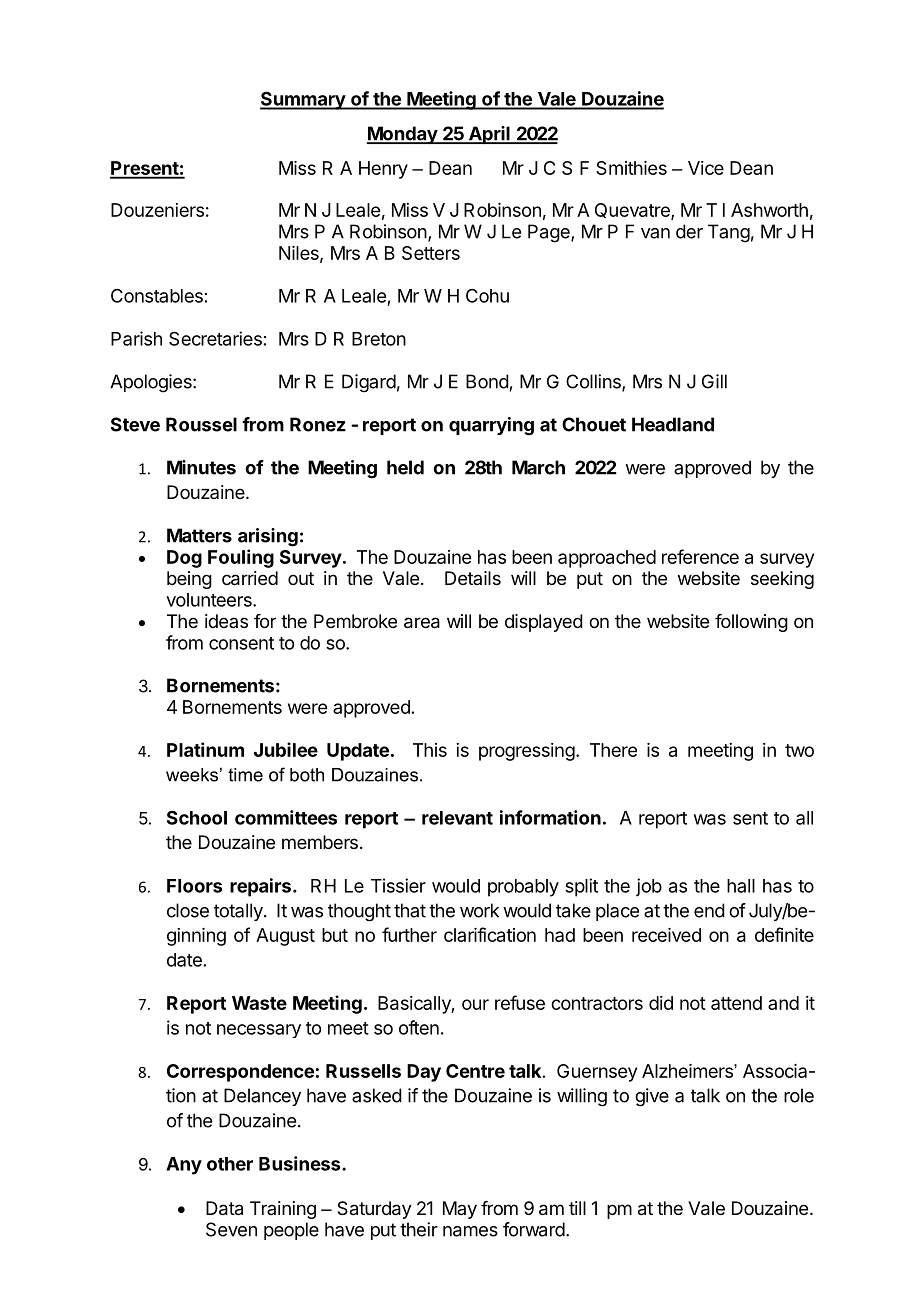 The image size is (924, 1308). I want to click on May, so click(460, 1210).
